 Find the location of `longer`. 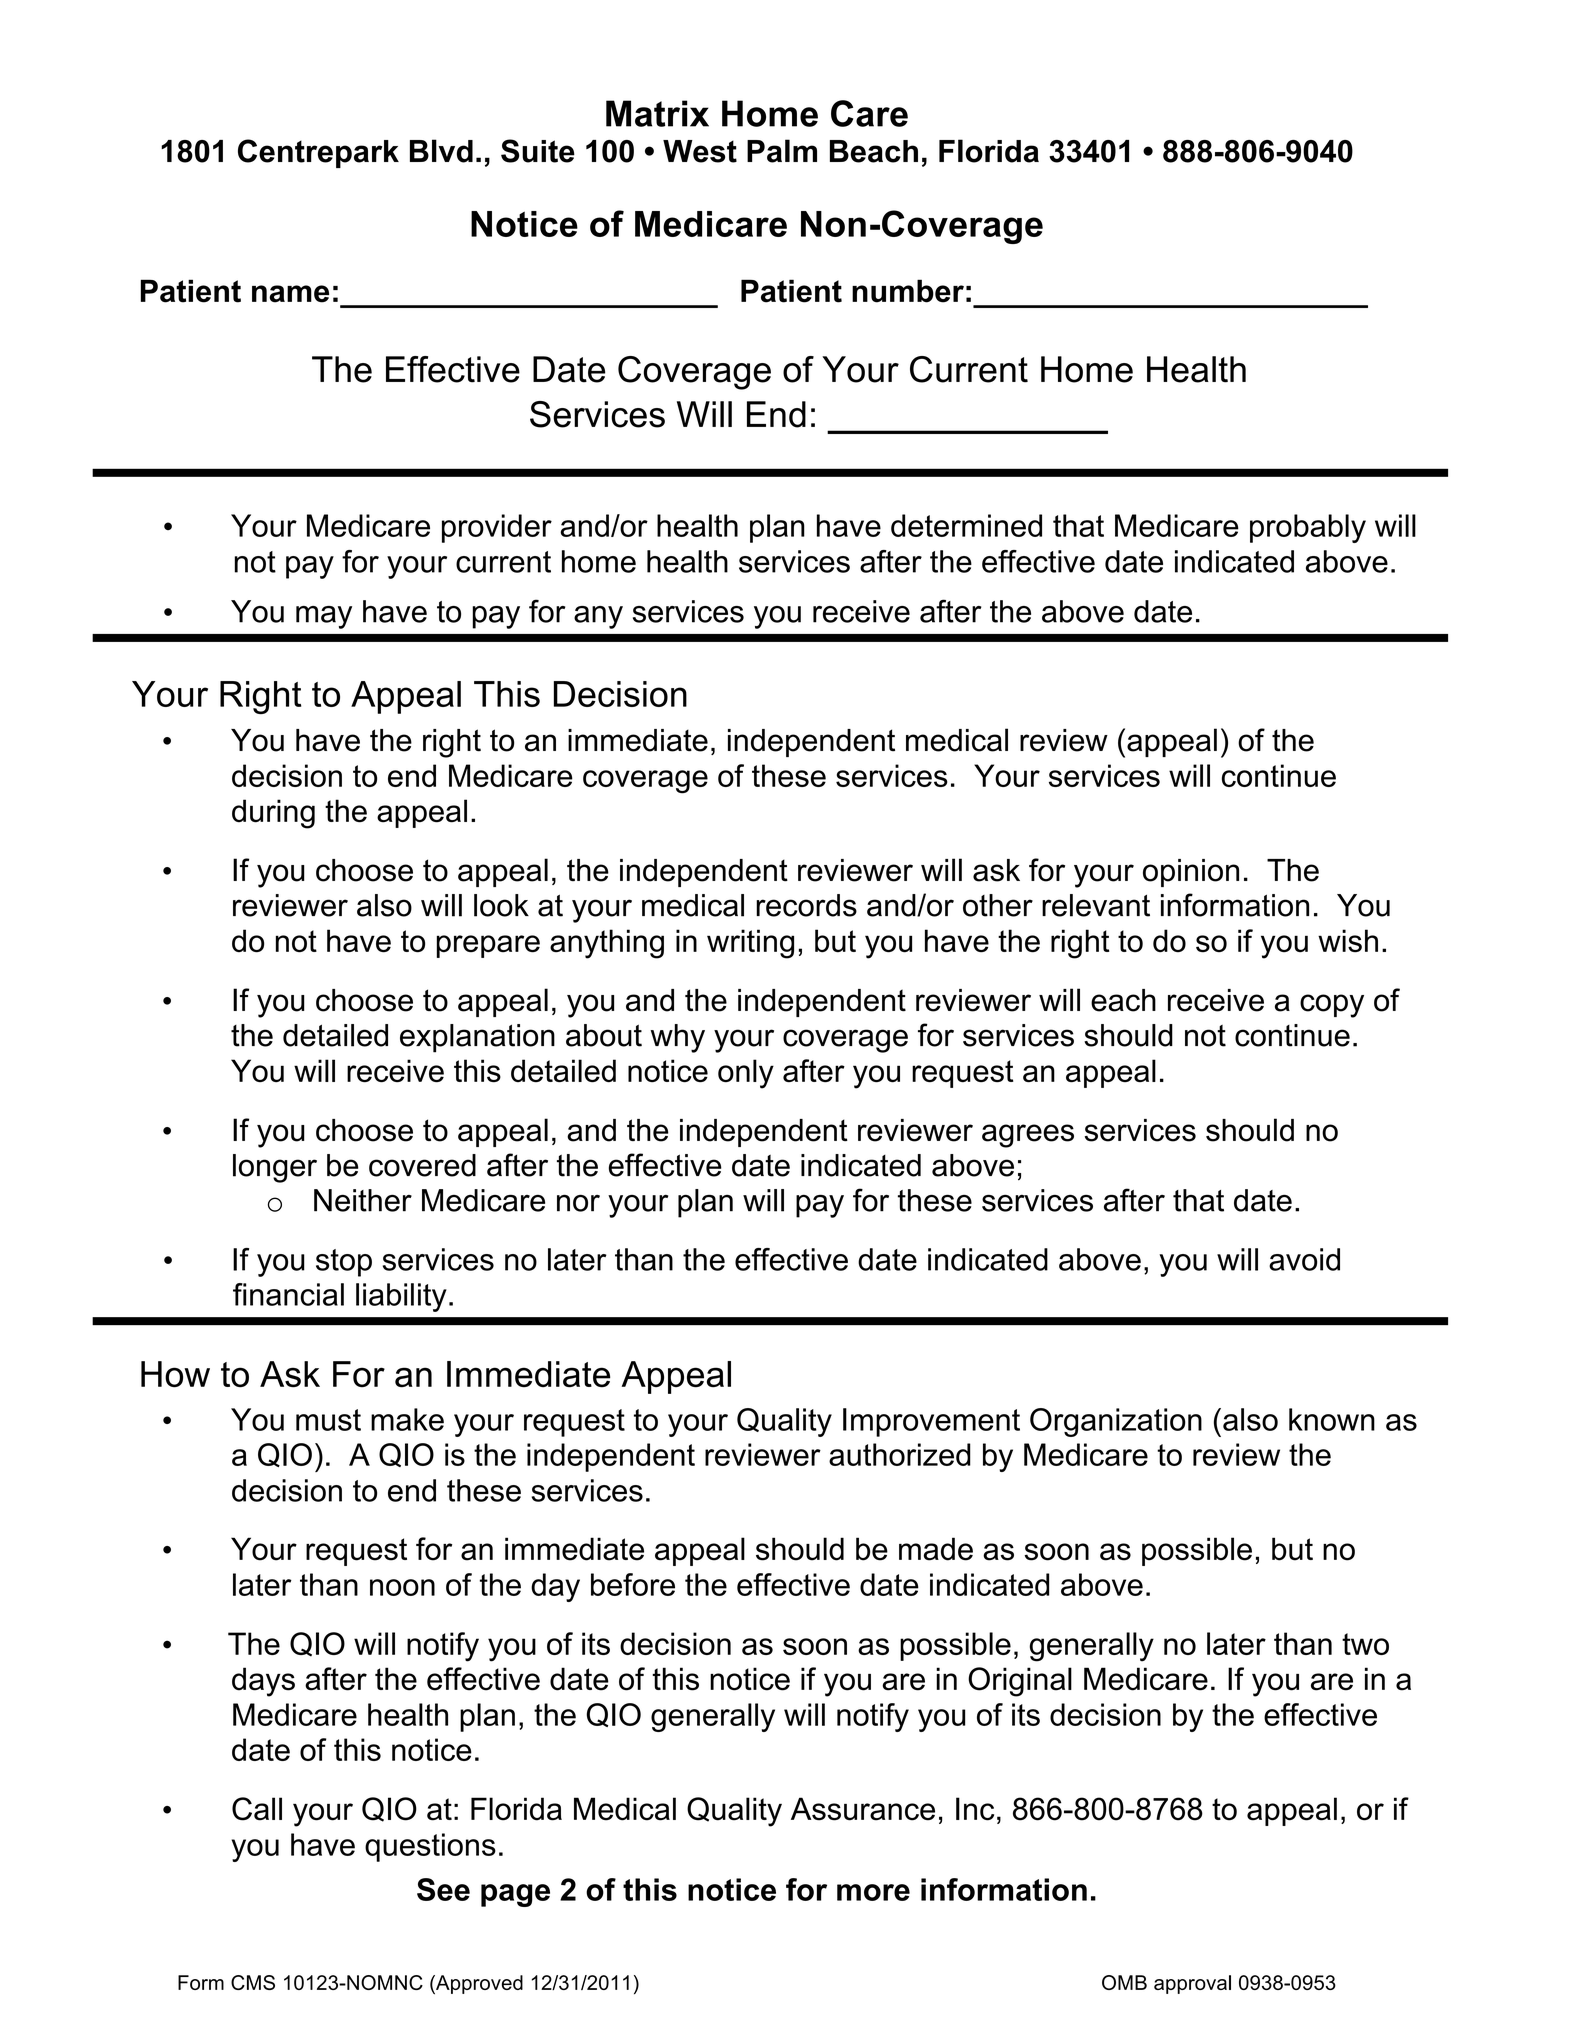

longer is located at coordinates (275, 1168).
